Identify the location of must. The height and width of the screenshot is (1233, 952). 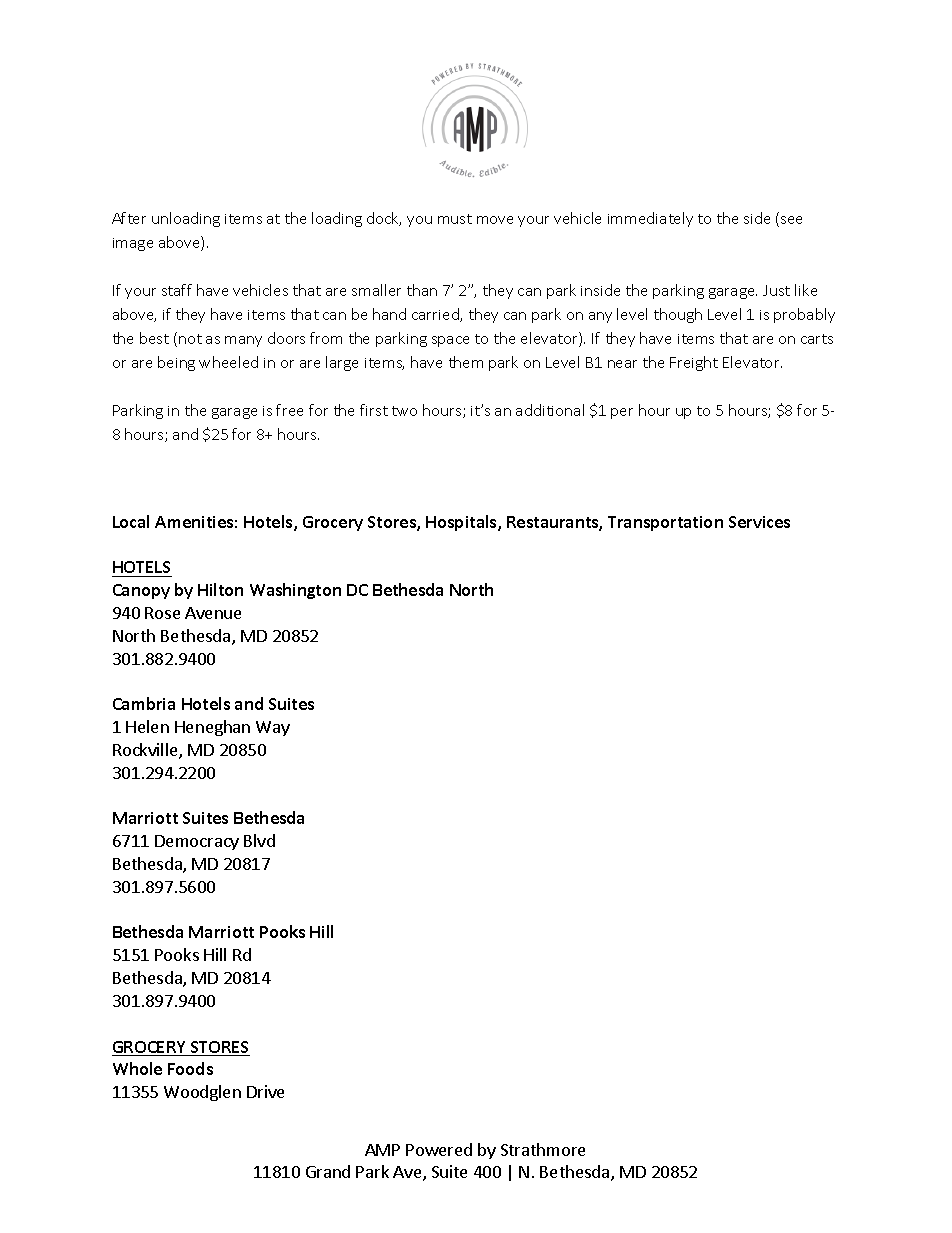
(455, 219).
